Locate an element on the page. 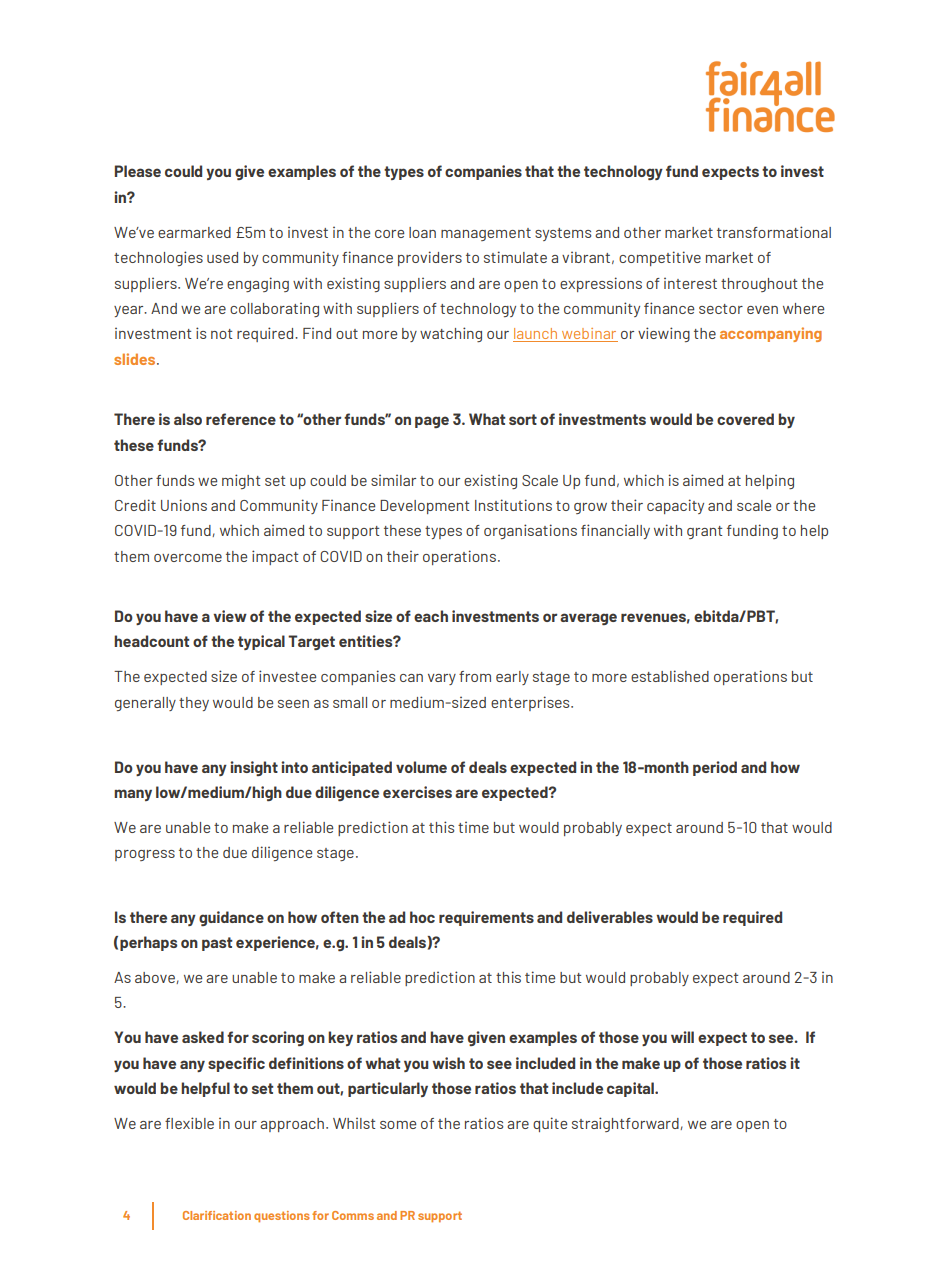 The height and width of the image is (1270, 952). straightforward is located at coordinates (626, 1124).
